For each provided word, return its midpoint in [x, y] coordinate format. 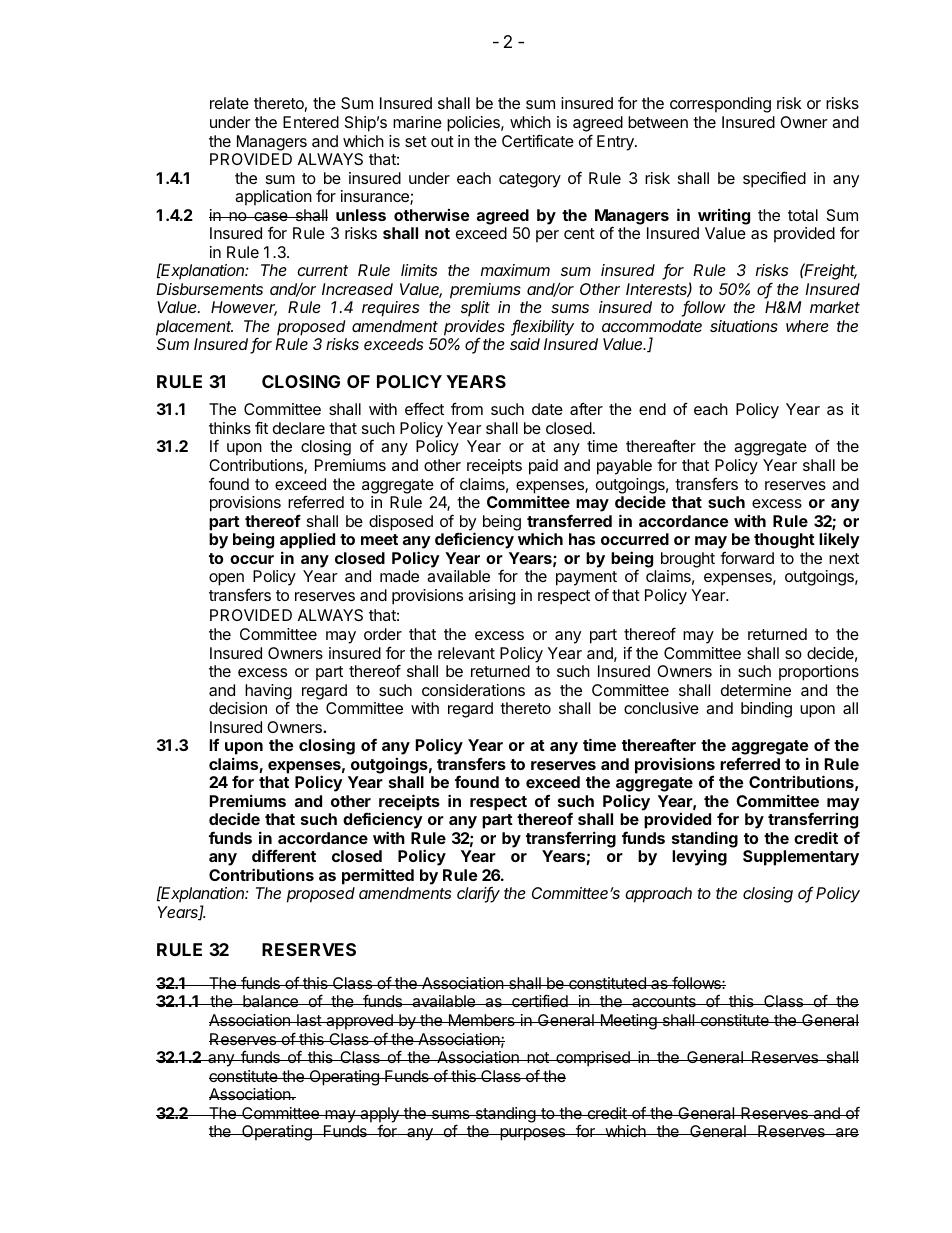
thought [784, 541]
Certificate [538, 140]
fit [261, 427]
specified [774, 179]
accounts [664, 1001]
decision [238, 708]
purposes [533, 1134]
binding [766, 710]
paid [543, 467]
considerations [473, 690]
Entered [311, 122]
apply [379, 1115]
